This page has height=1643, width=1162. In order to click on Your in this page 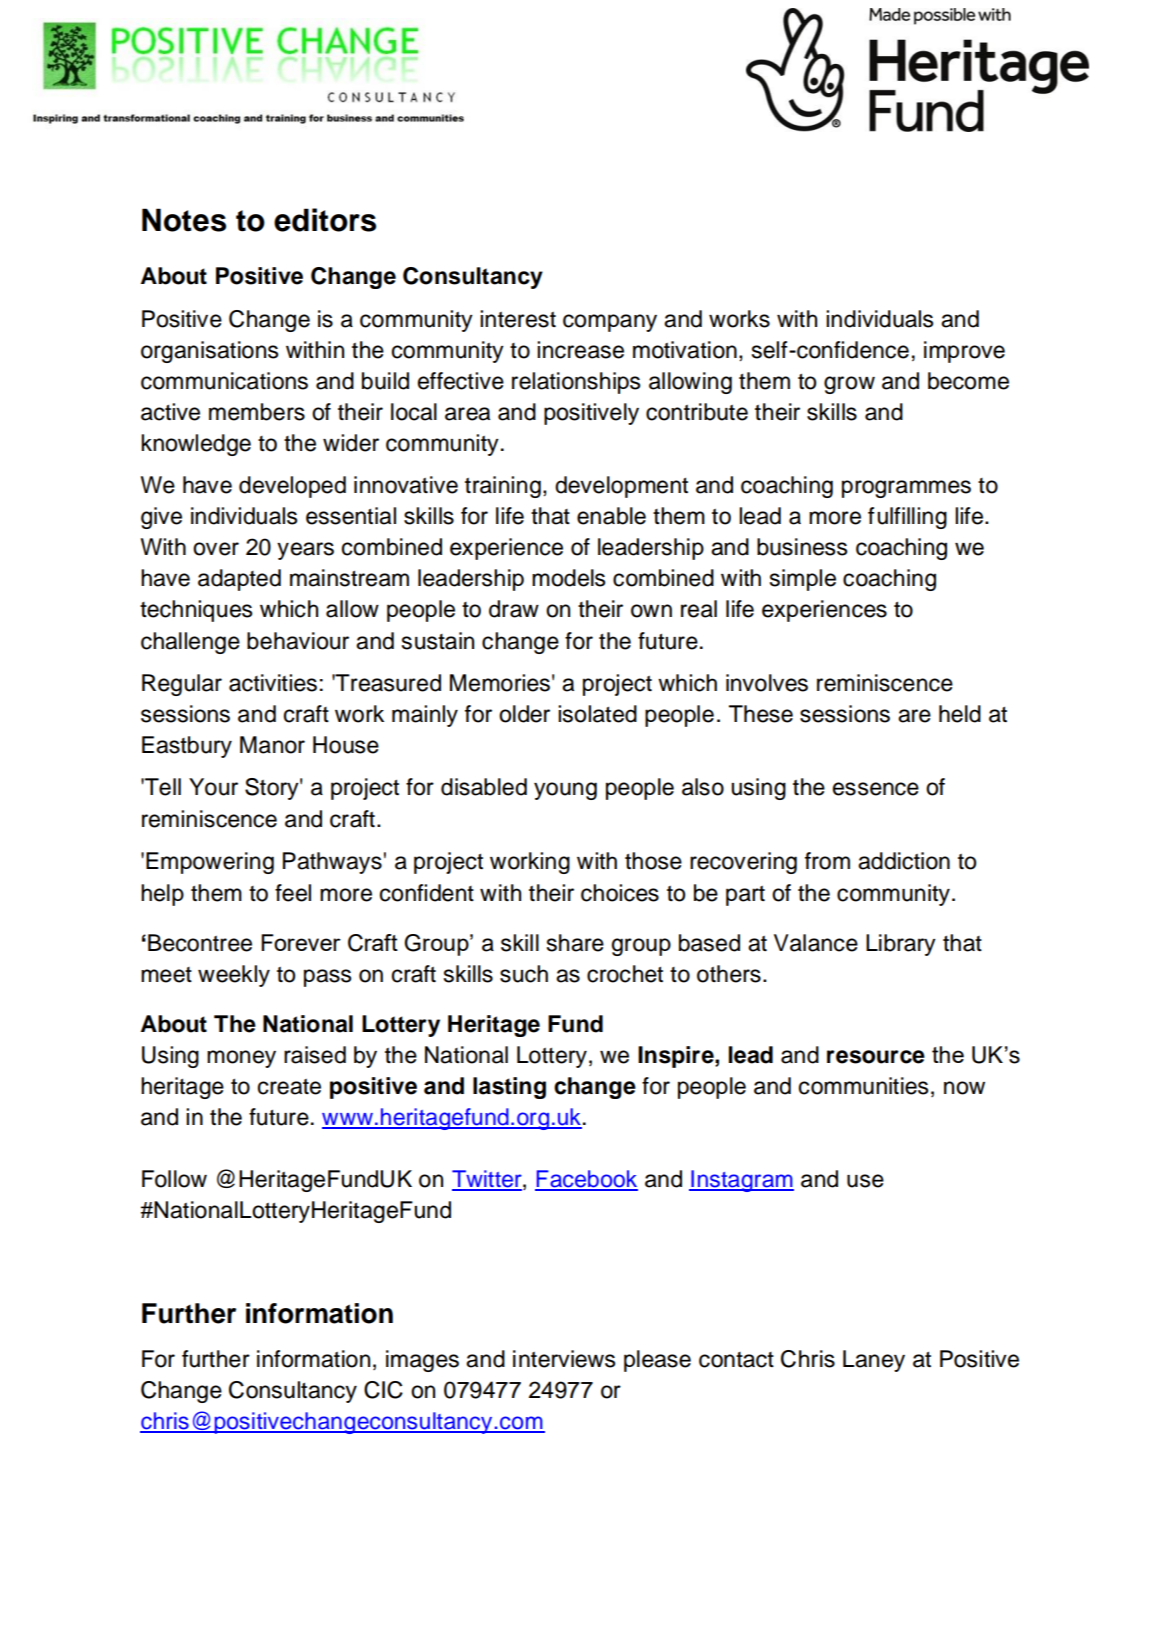, I will do `click(213, 787)`.
